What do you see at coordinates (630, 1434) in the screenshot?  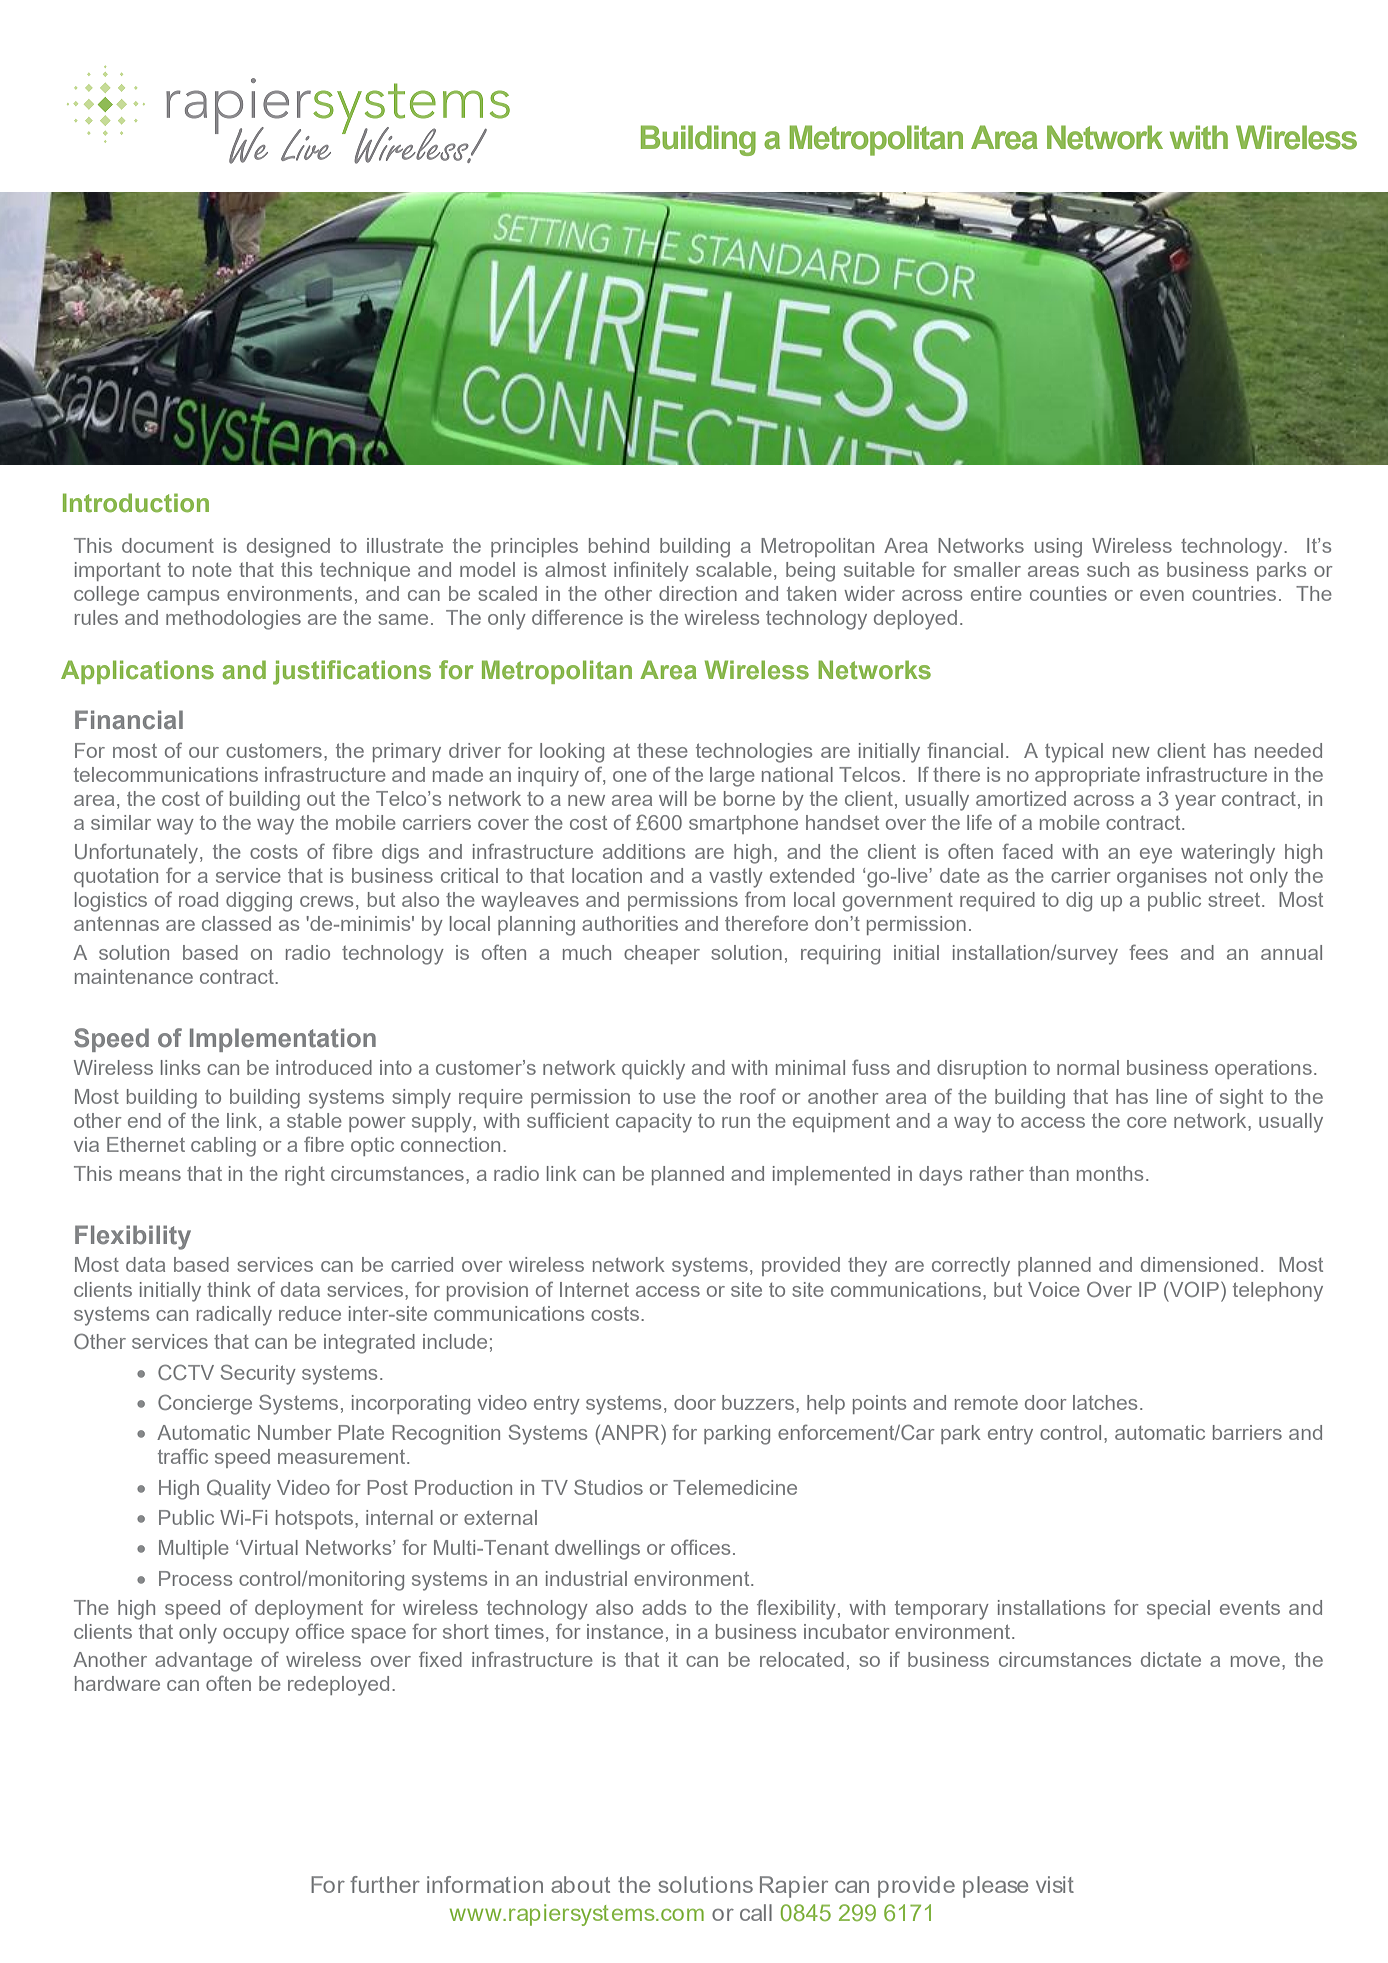 I see `ANPR` at bounding box center [630, 1434].
